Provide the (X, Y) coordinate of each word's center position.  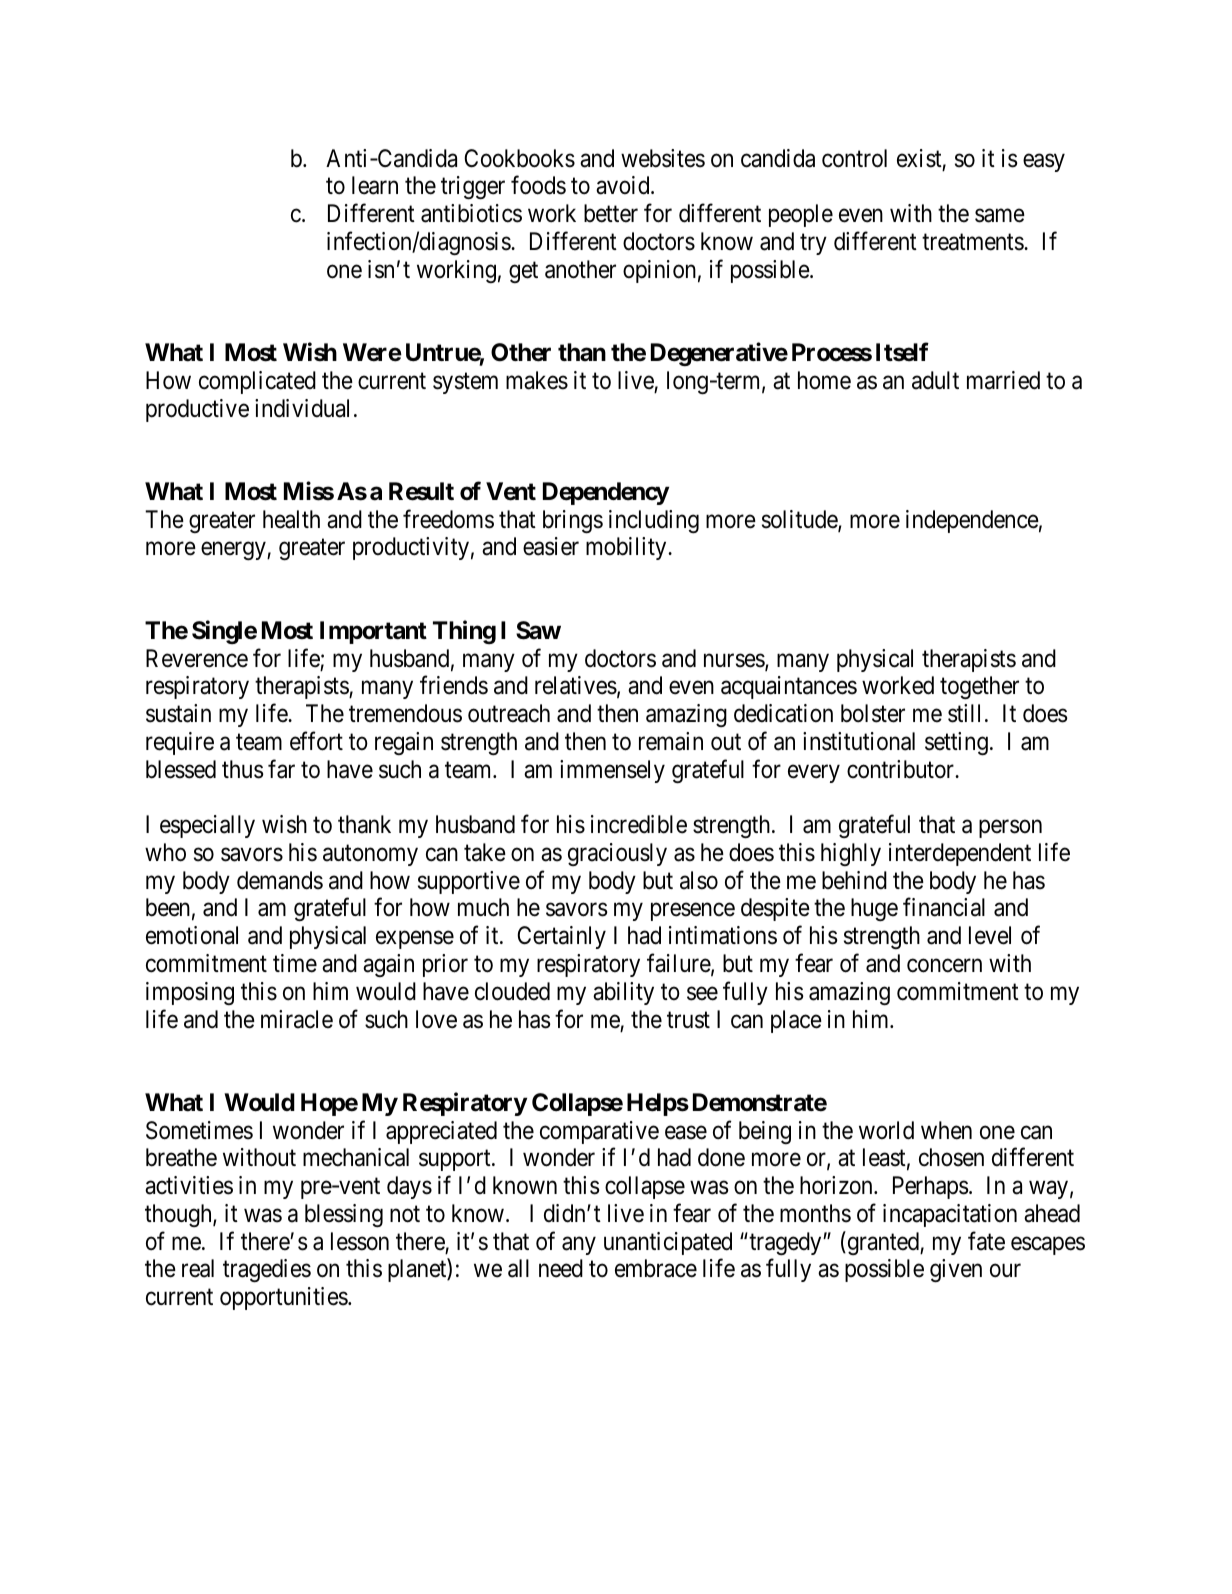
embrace (656, 1268)
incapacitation (950, 1215)
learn (375, 185)
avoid (624, 185)
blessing (344, 1215)
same (1000, 216)
